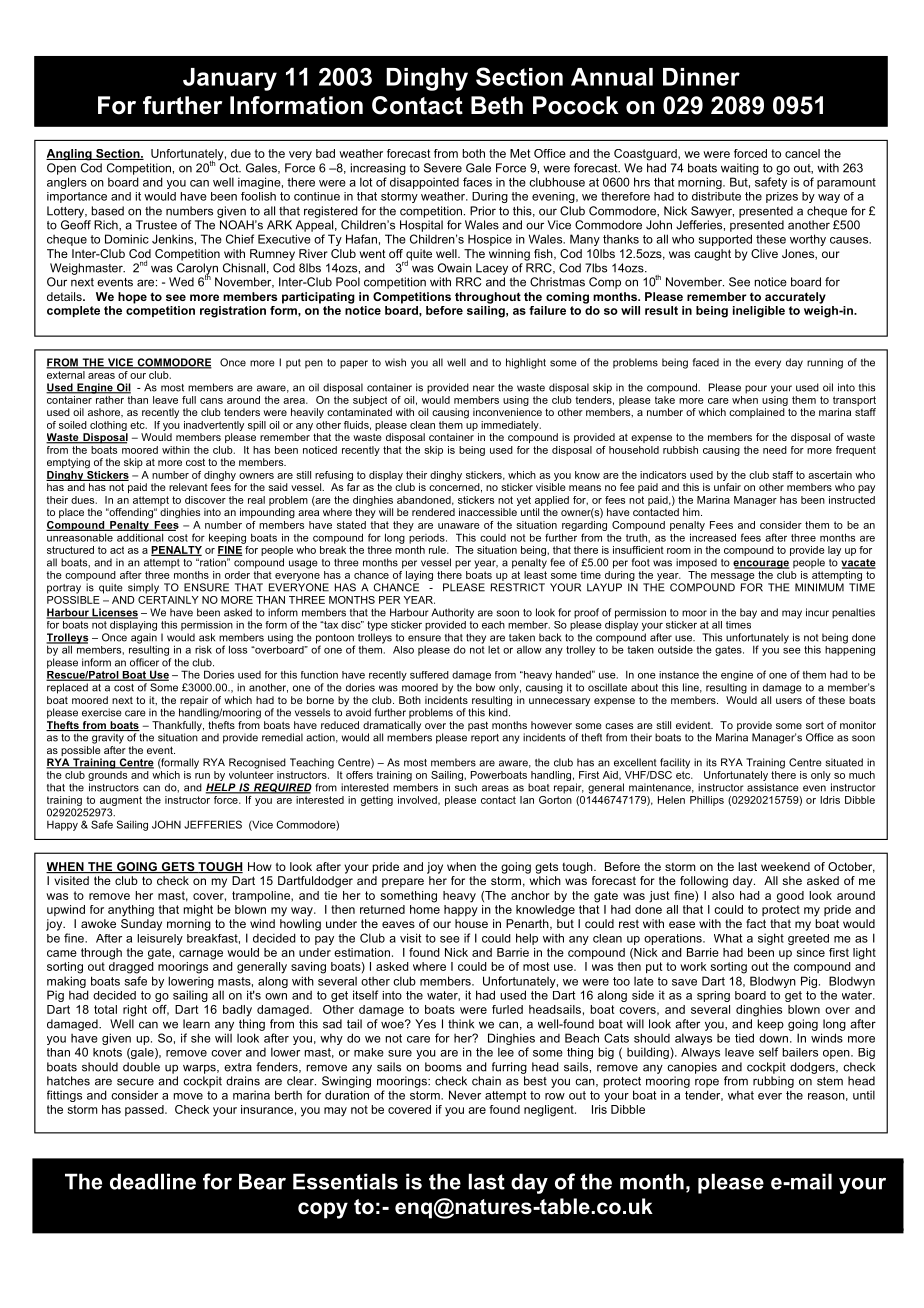 The height and width of the screenshot is (1308, 924). I want to click on rubbing, so click(773, 1082).
